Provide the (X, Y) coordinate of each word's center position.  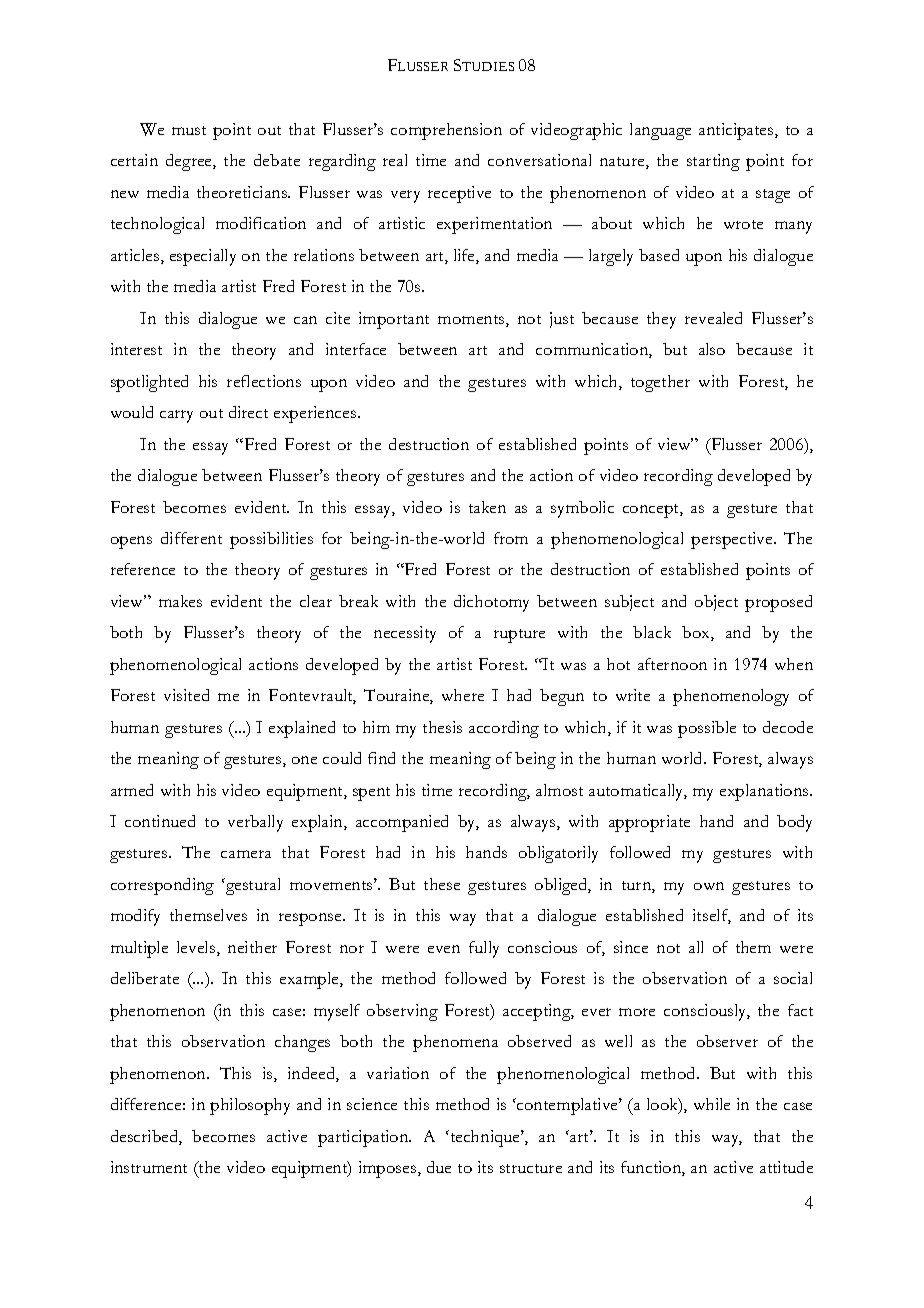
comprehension (446, 131)
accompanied (402, 823)
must (189, 130)
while (712, 1104)
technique (485, 1138)
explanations (765, 792)
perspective (733, 540)
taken (487, 507)
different (191, 538)
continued (160, 821)
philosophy (250, 1106)
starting (713, 162)
